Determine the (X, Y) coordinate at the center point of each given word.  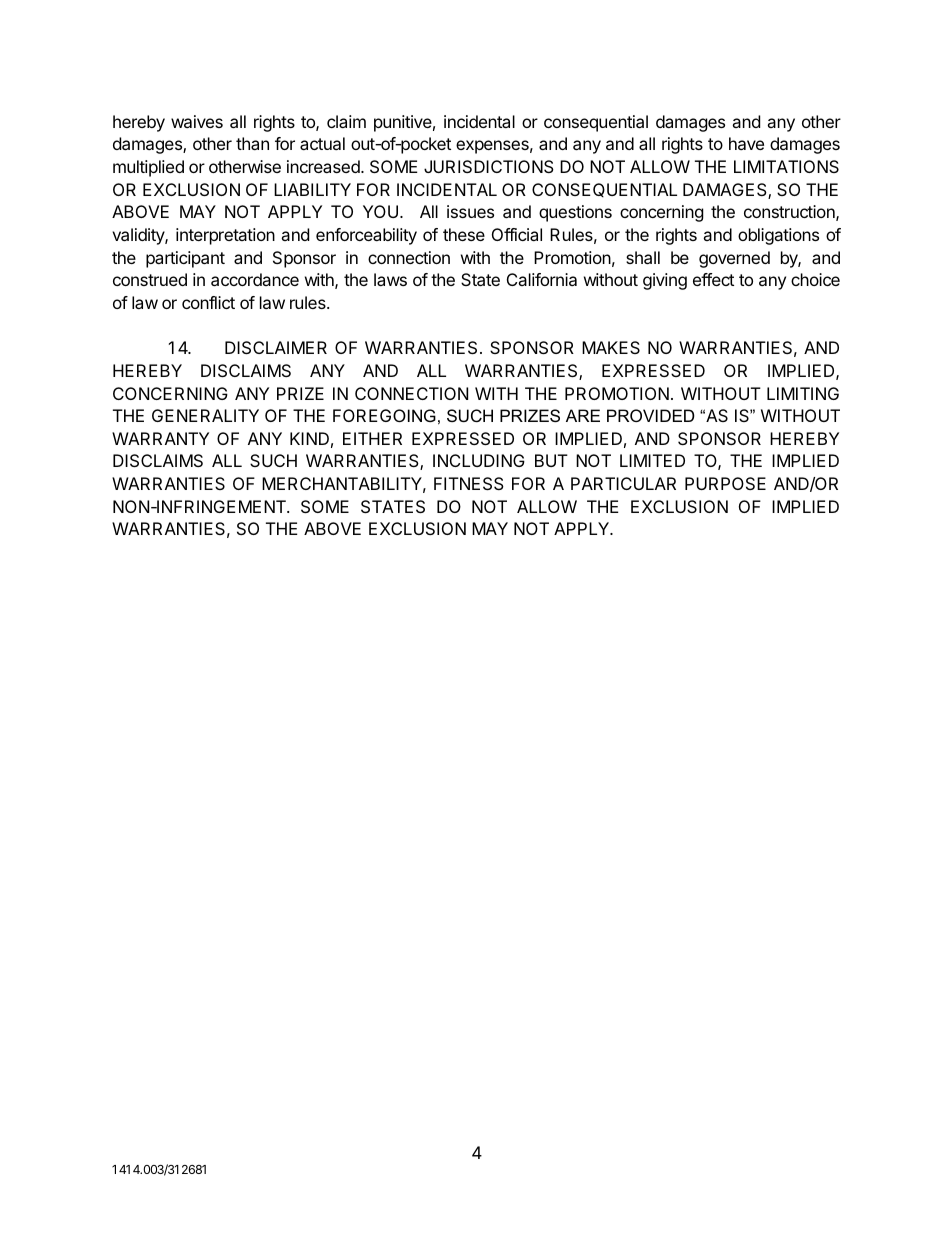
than (252, 143)
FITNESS (469, 483)
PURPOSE (725, 483)
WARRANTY (160, 438)
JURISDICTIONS (489, 166)
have (746, 143)
